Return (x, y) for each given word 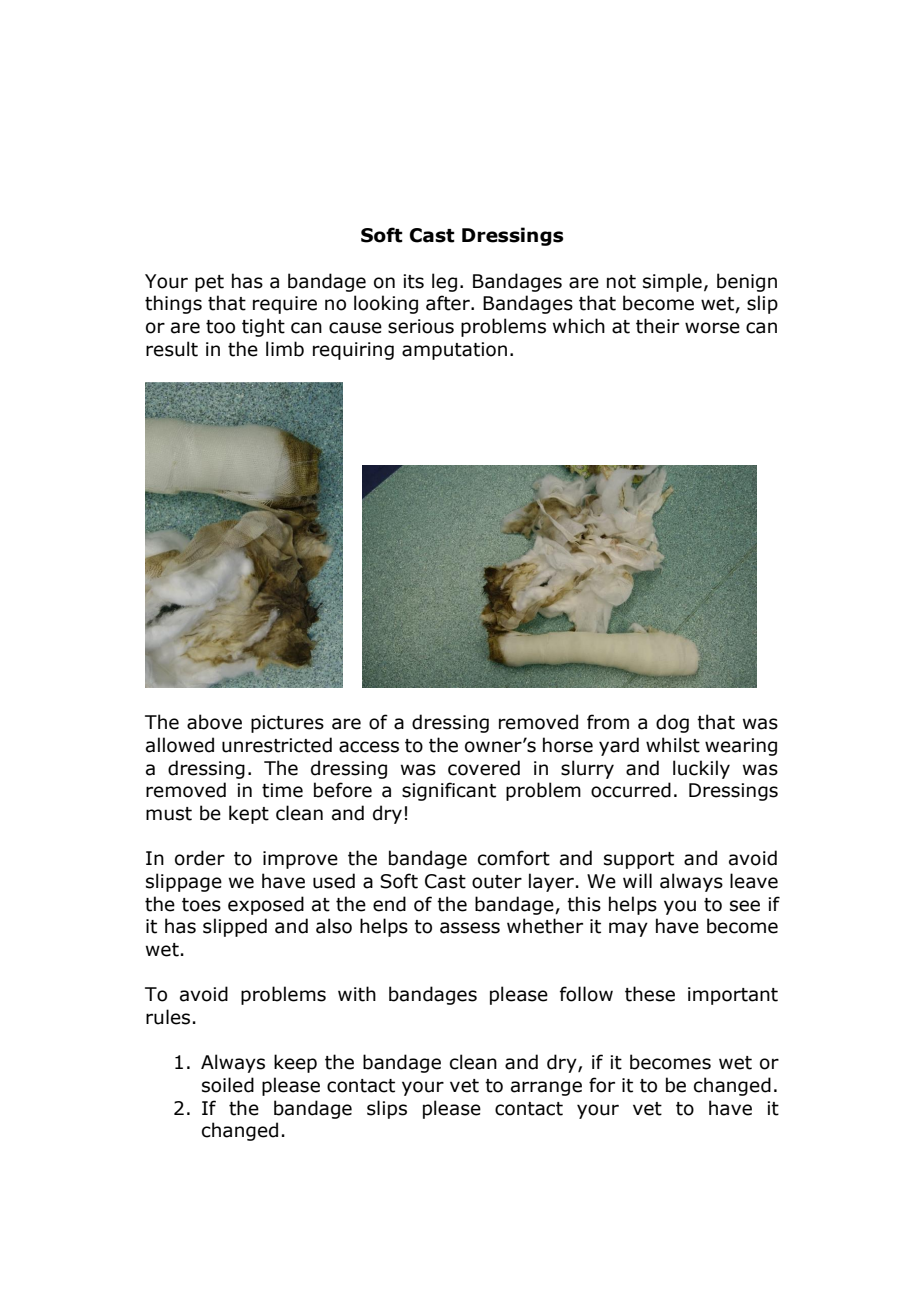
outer (497, 882)
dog (672, 723)
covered (484, 768)
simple (672, 282)
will (637, 880)
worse (712, 328)
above (214, 722)
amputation (454, 351)
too (220, 327)
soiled (228, 1085)
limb (285, 349)
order (200, 858)
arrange (546, 1088)
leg (444, 282)
